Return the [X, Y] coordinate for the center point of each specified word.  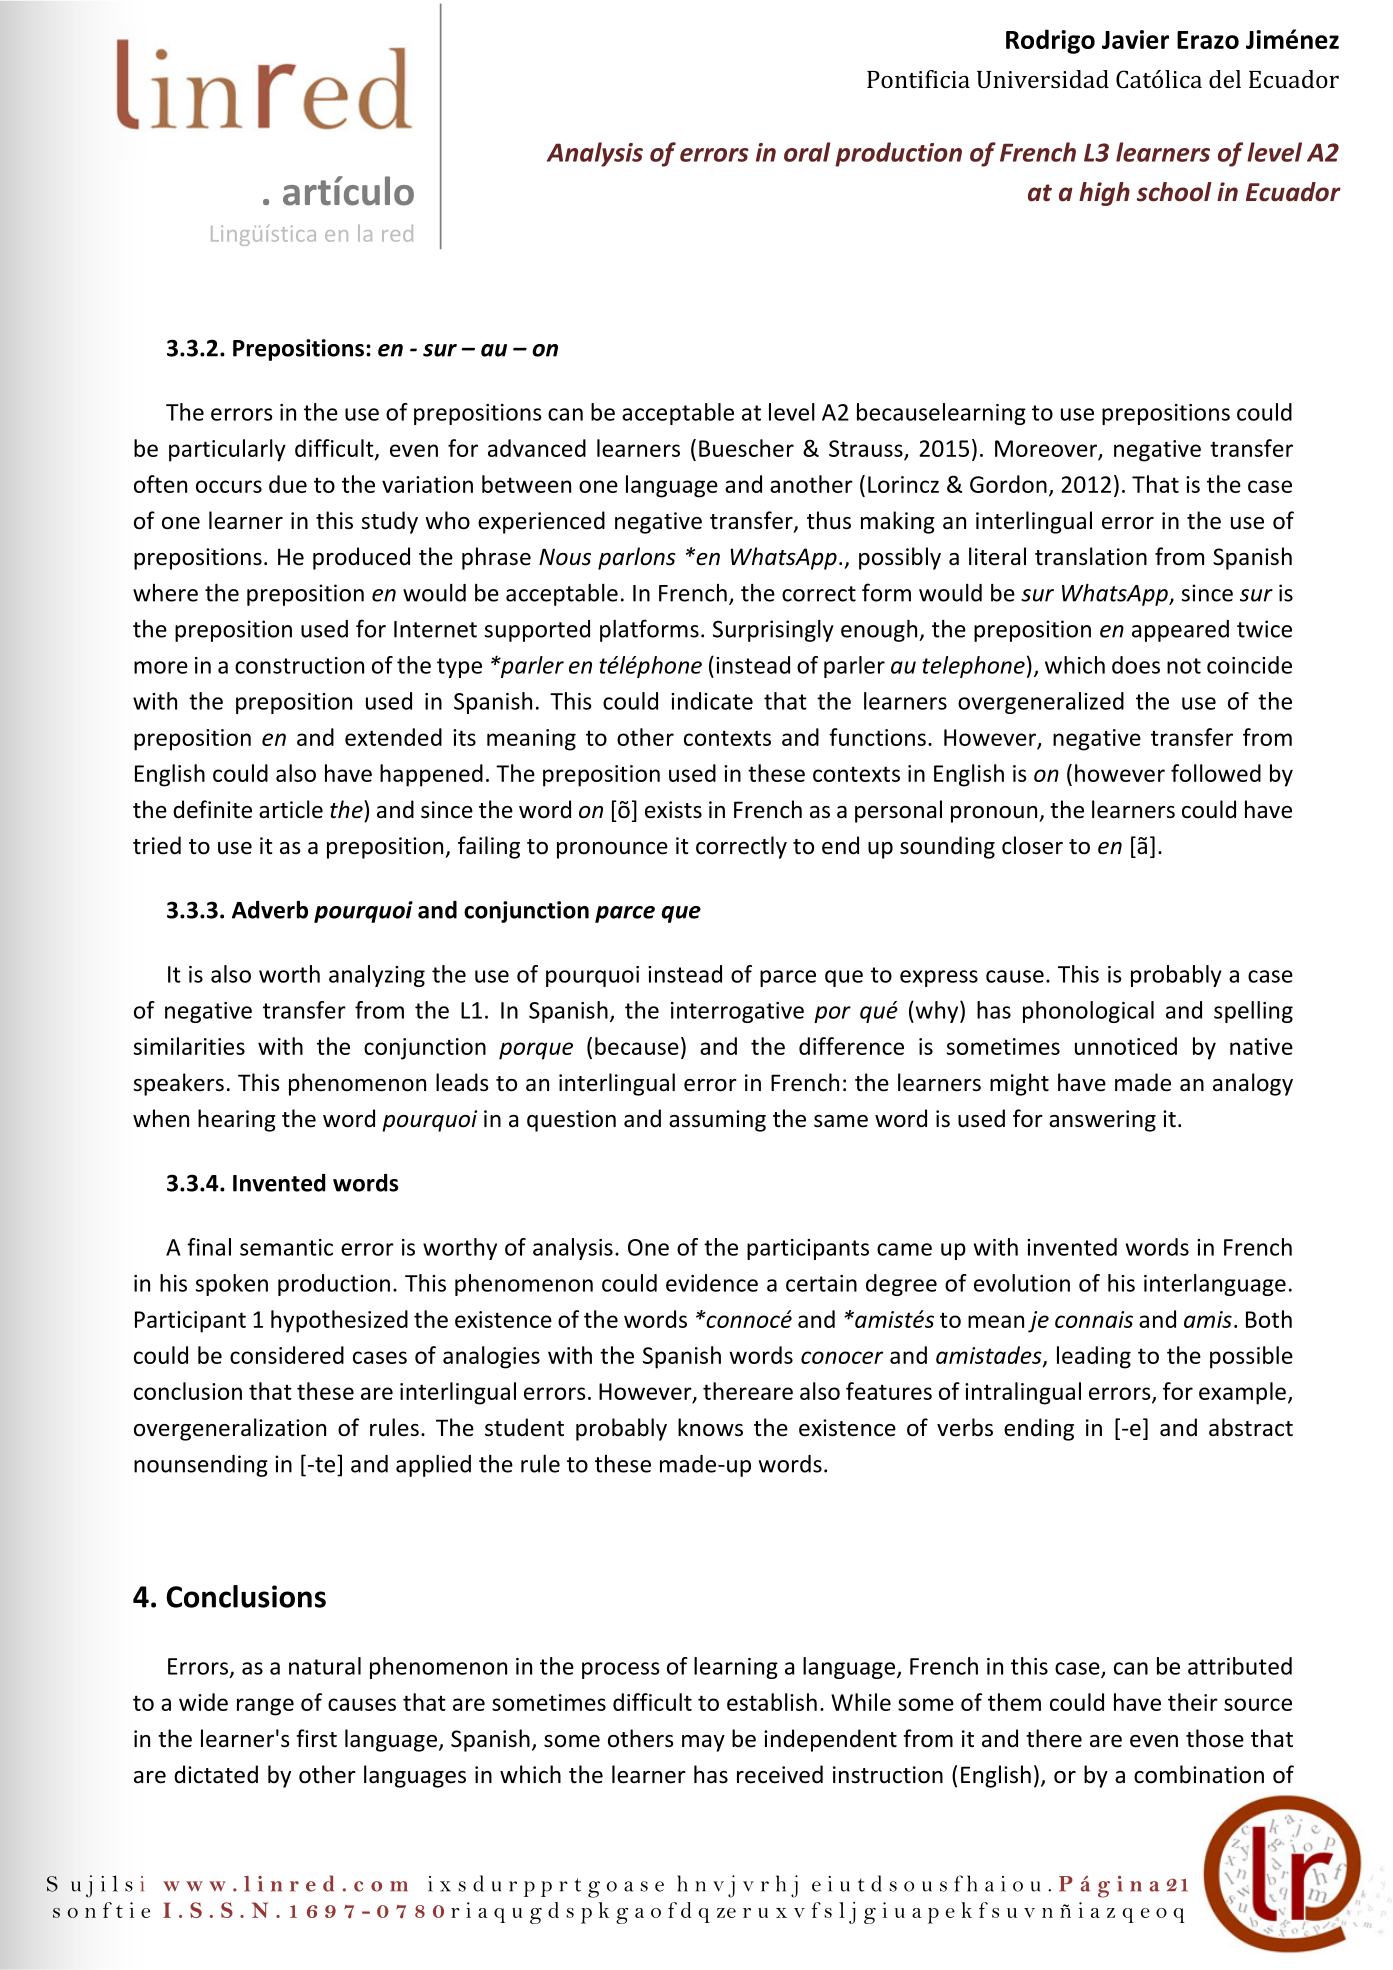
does [1136, 665]
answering [1102, 1121]
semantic [286, 1247]
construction [299, 665]
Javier [1135, 39]
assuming [717, 1121]
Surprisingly [773, 631]
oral [807, 152]
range [265, 1707]
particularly [227, 450]
